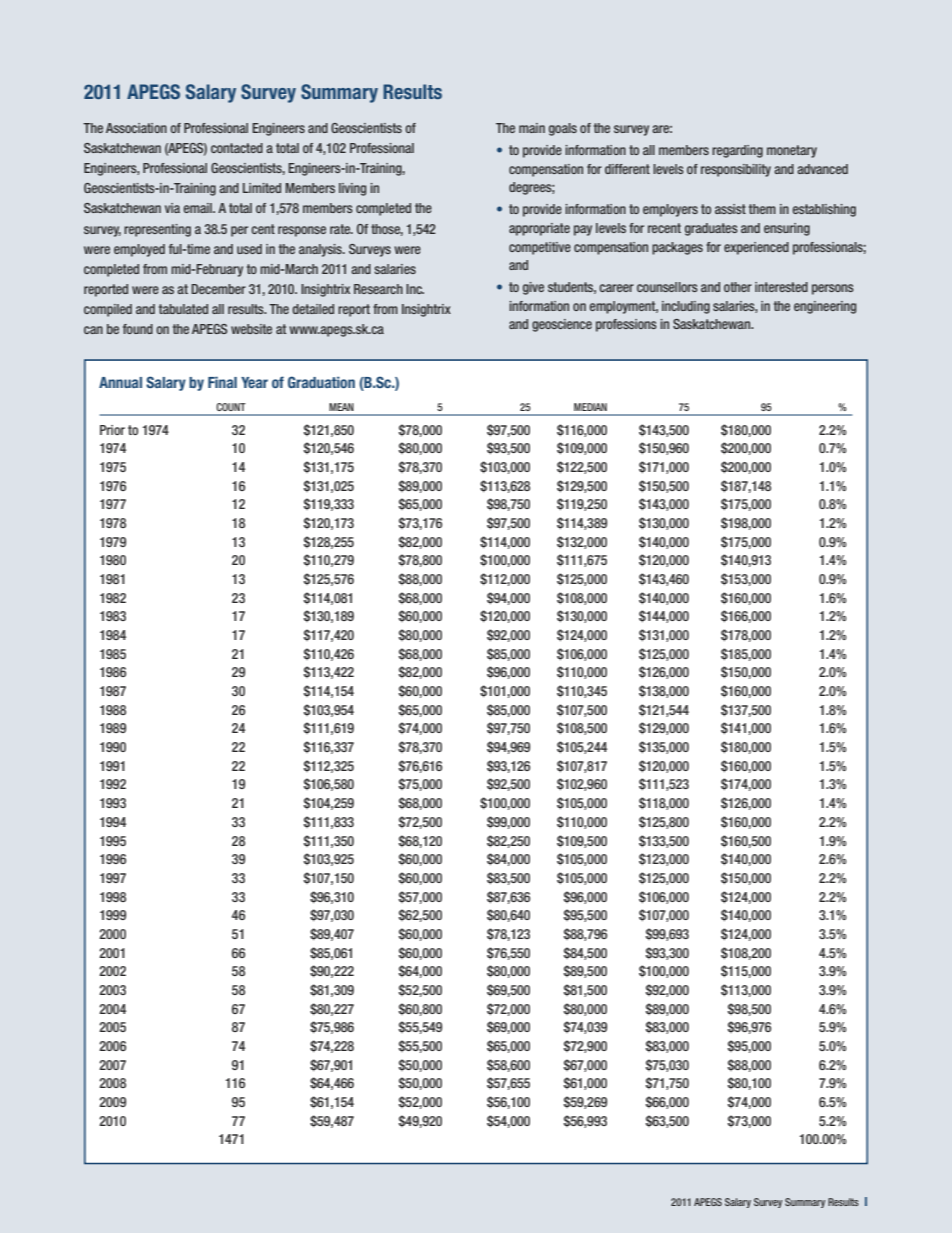 The image size is (952, 1233). Describe the element at coordinates (112, 430) in the screenshot. I see `Prior` at that location.
